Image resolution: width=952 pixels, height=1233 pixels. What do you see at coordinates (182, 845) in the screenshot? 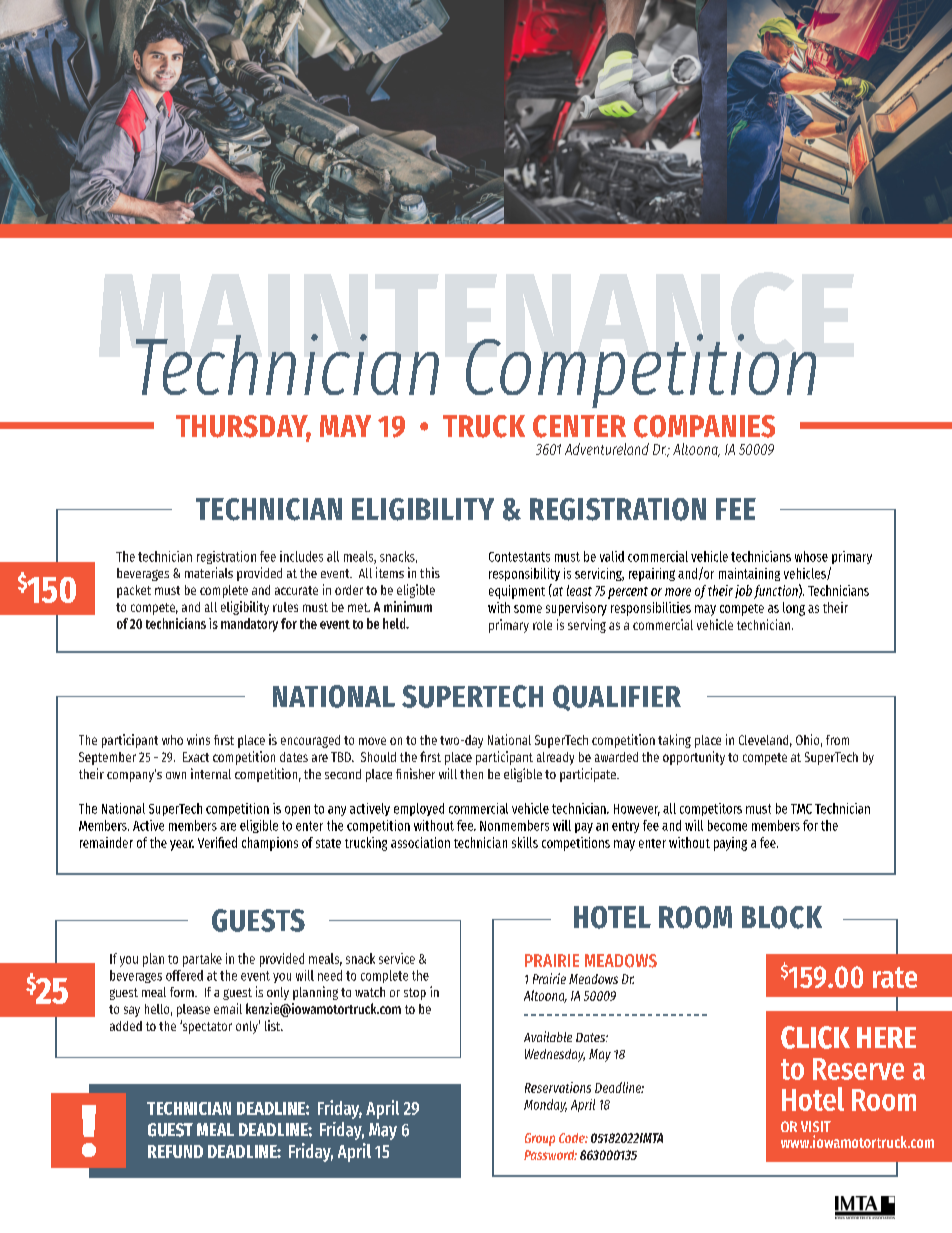
I see `year` at bounding box center [182, 845].
